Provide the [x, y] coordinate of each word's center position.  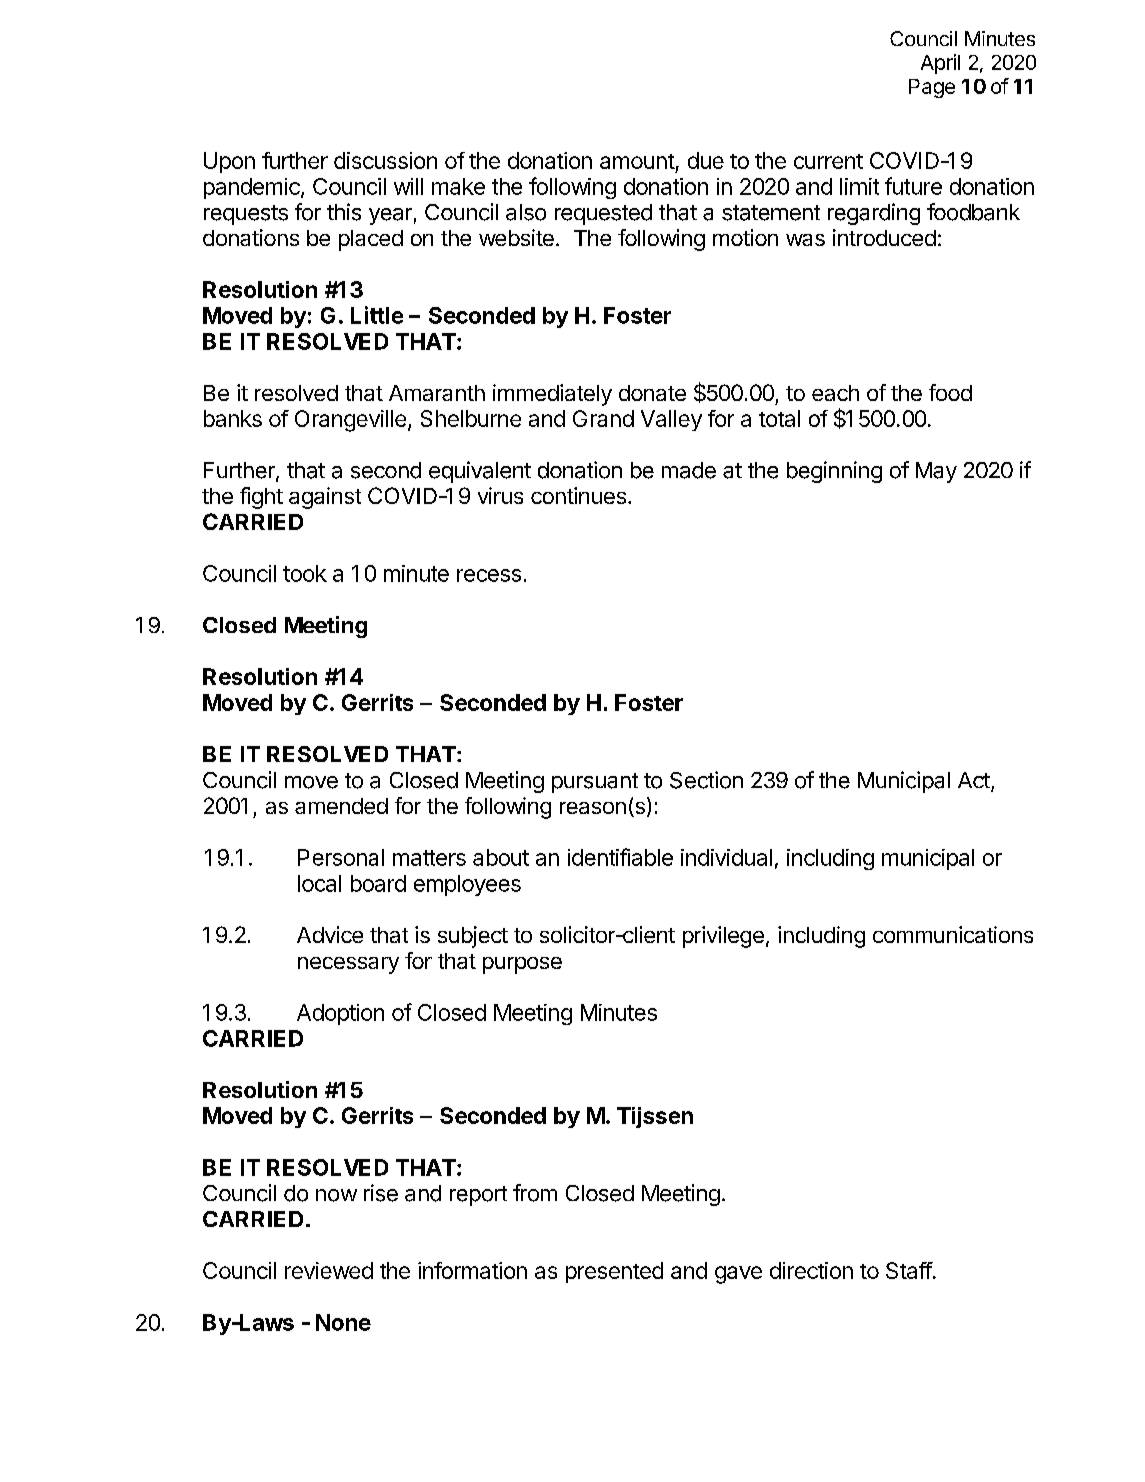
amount [637, 161]
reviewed [329, 1270]
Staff [909, 1270]
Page [932, 88]
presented [614, 1272]
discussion [385, 160]
